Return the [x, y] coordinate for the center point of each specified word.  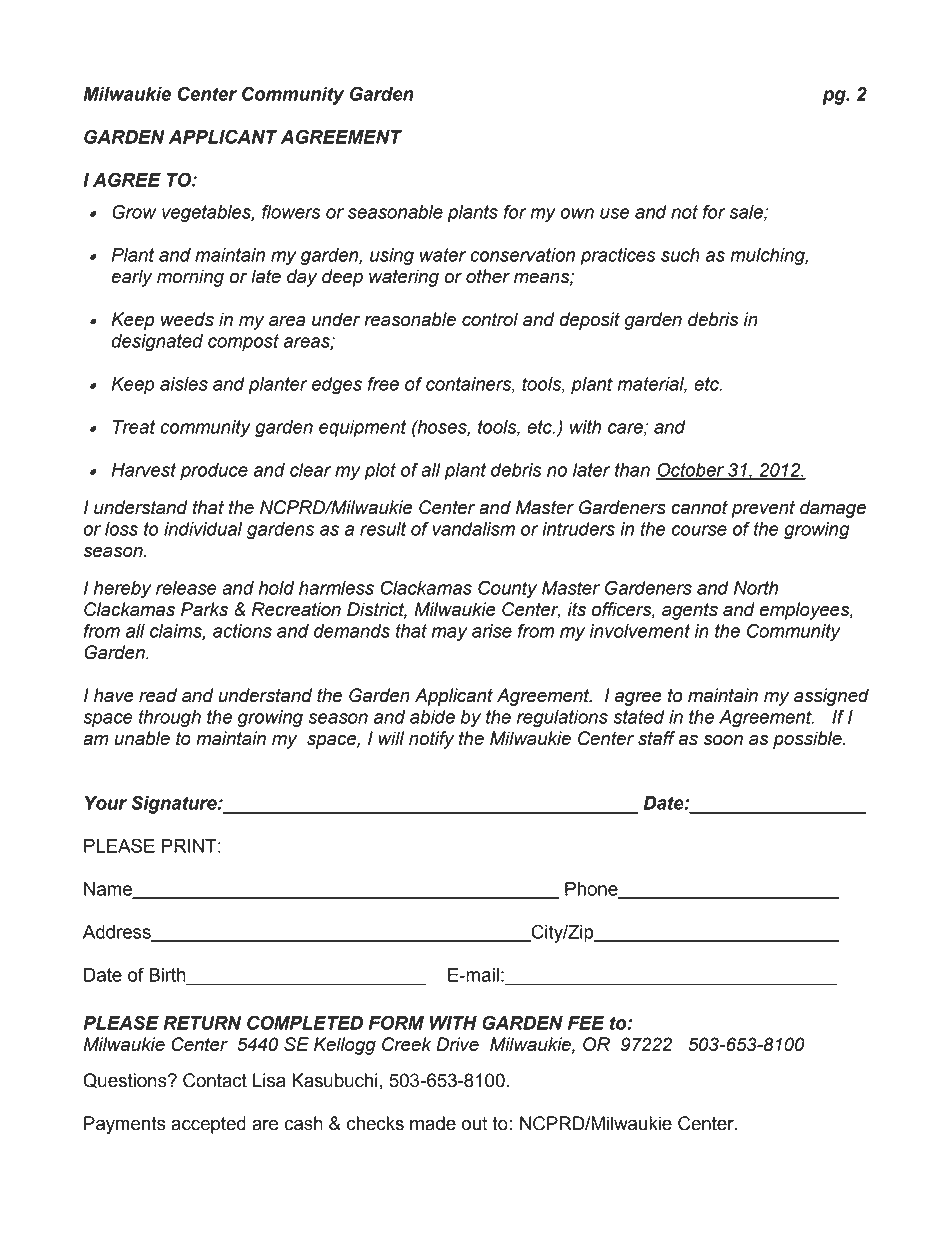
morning [190, 278]
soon [723, 740]
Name [109, 890]
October [691, 470]
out [474, 1124]
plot [380, 472]
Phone [592, 890]
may [449, 634]
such [680, 255]
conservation [522, 255]
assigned [831, 697]
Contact [215, 1080]
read [158, 695]
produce [214, 472]
